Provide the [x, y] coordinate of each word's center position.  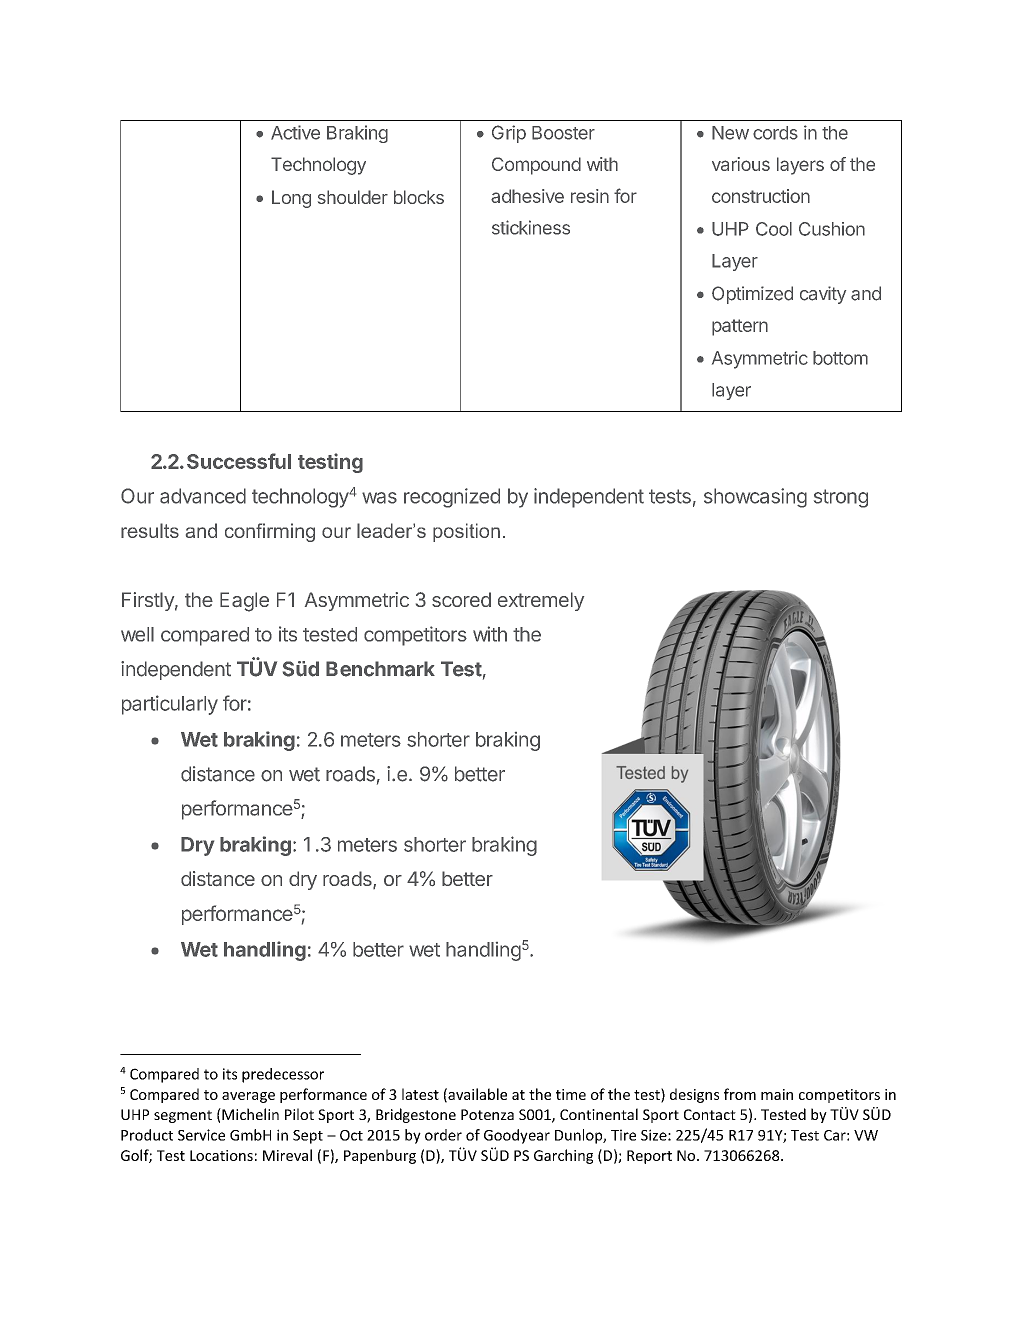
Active [295, 132]
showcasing [755, 498]
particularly [170, 705]
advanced [203, 496]
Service [201, 1135]
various [741, 164]
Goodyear [517, 1136]
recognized [452, 498]
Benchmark [380, 669]
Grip [509, 134]
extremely [541, 601]
